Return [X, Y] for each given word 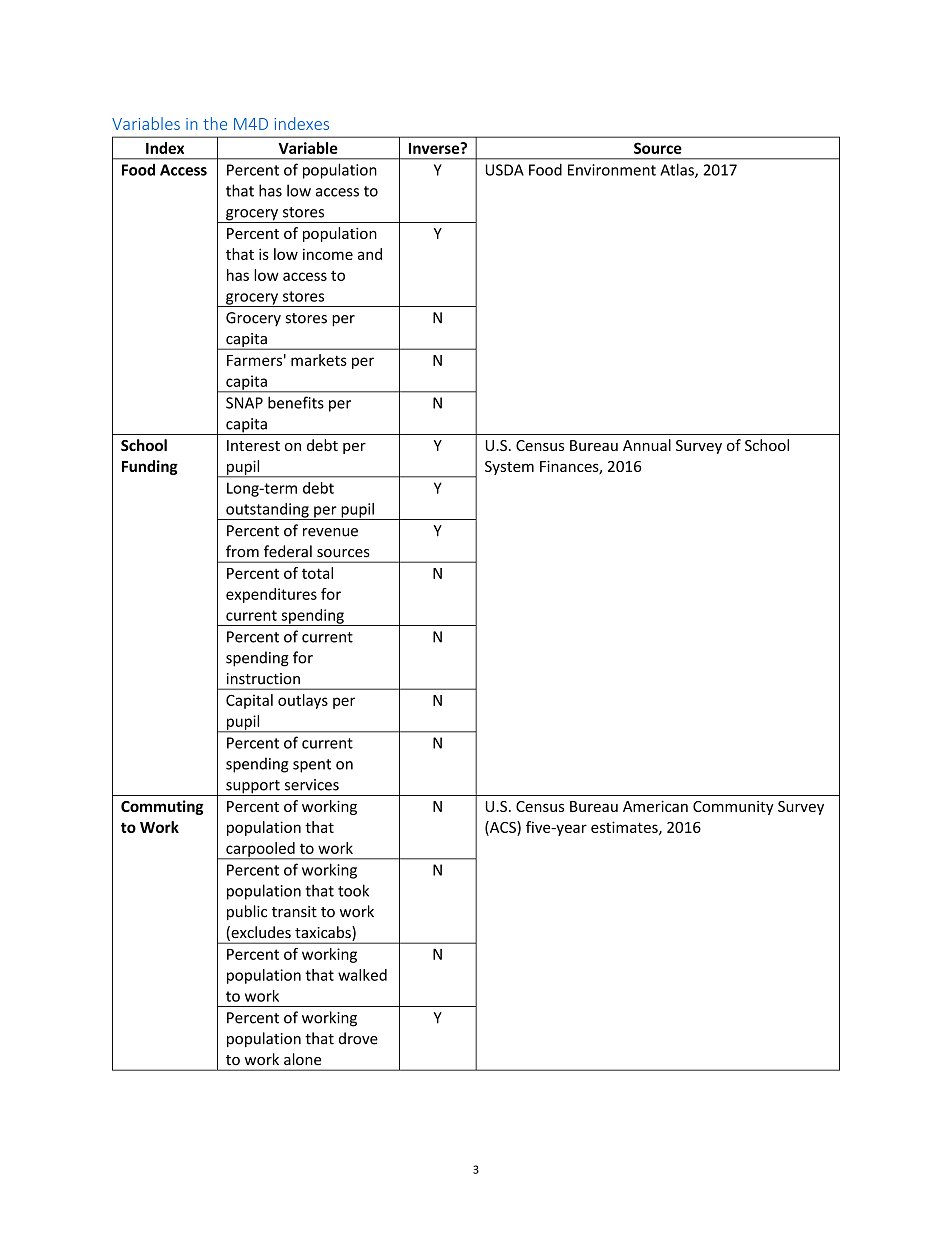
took [353, 890]
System [509, 468]
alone [302, 1059]
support [253, 788]
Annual [647, 445]
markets [319, 360]
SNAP [244, 403]
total [317, 573]
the [215, 123]
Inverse [435, 148]
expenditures [271, 595]
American [655, 806]
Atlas [678, 170]
